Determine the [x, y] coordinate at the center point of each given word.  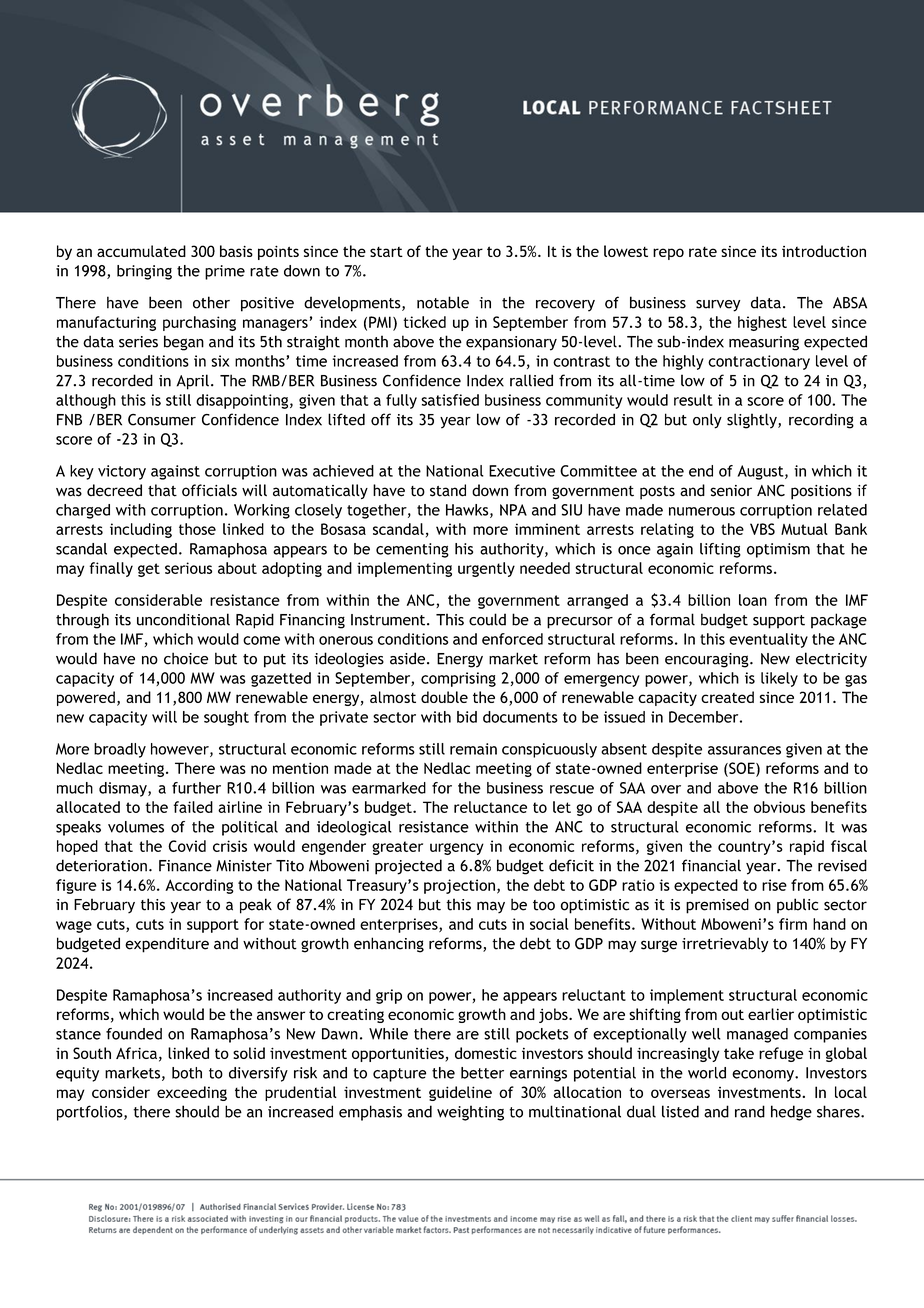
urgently [486, 569]
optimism [778, 550]
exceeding [192, 1093]
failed [193, 807]
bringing [144, 272]
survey [718, 306]
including [141, 530]
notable [443, 302]
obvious [779, 807]
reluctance [490, 807]
